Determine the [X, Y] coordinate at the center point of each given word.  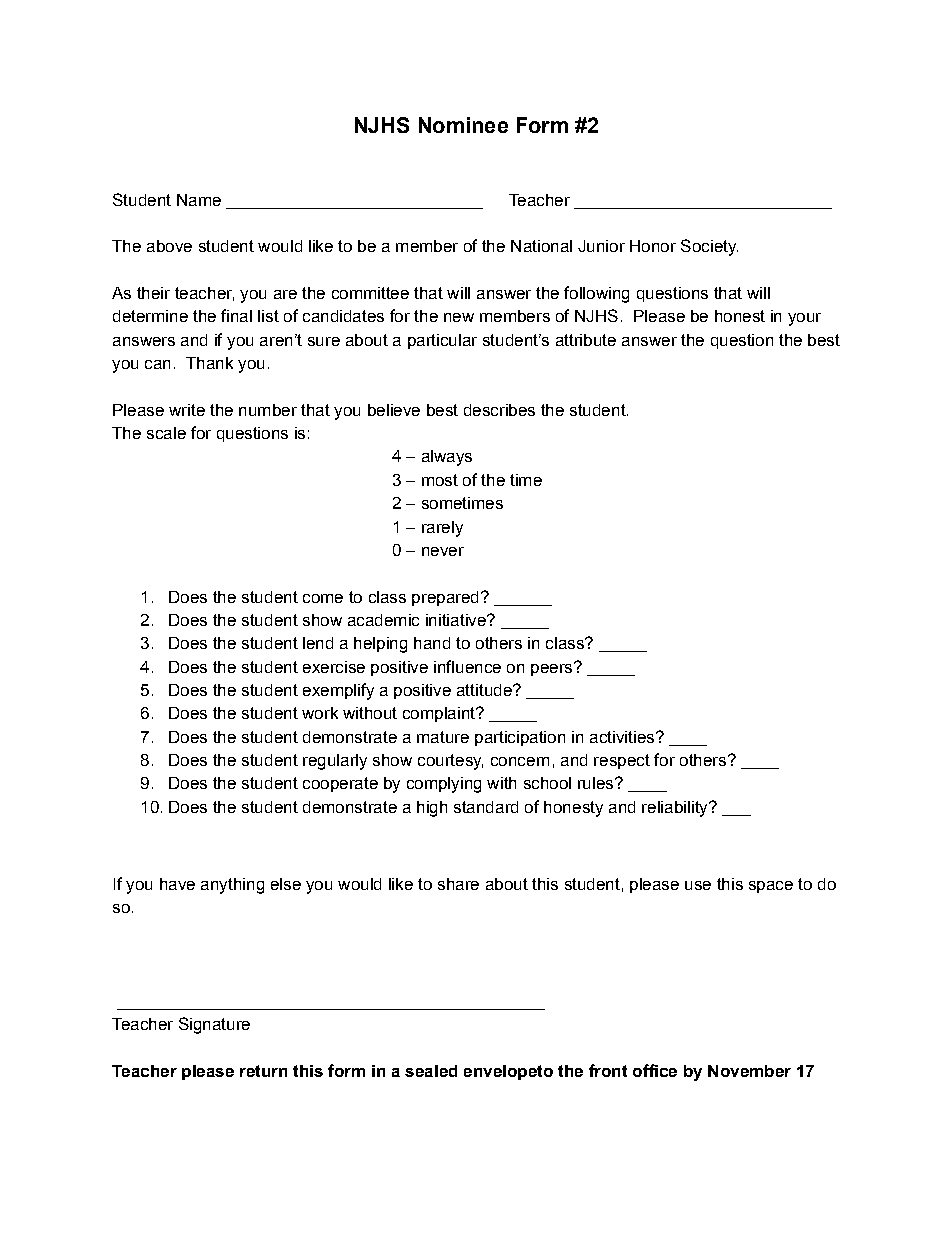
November [749, 1071]
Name [199, 200]
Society [709, 247]
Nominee [463, 125]
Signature [214, 1025]
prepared [445, 598]
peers [553, 669]
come [323, 598]
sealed [431, 1071]
